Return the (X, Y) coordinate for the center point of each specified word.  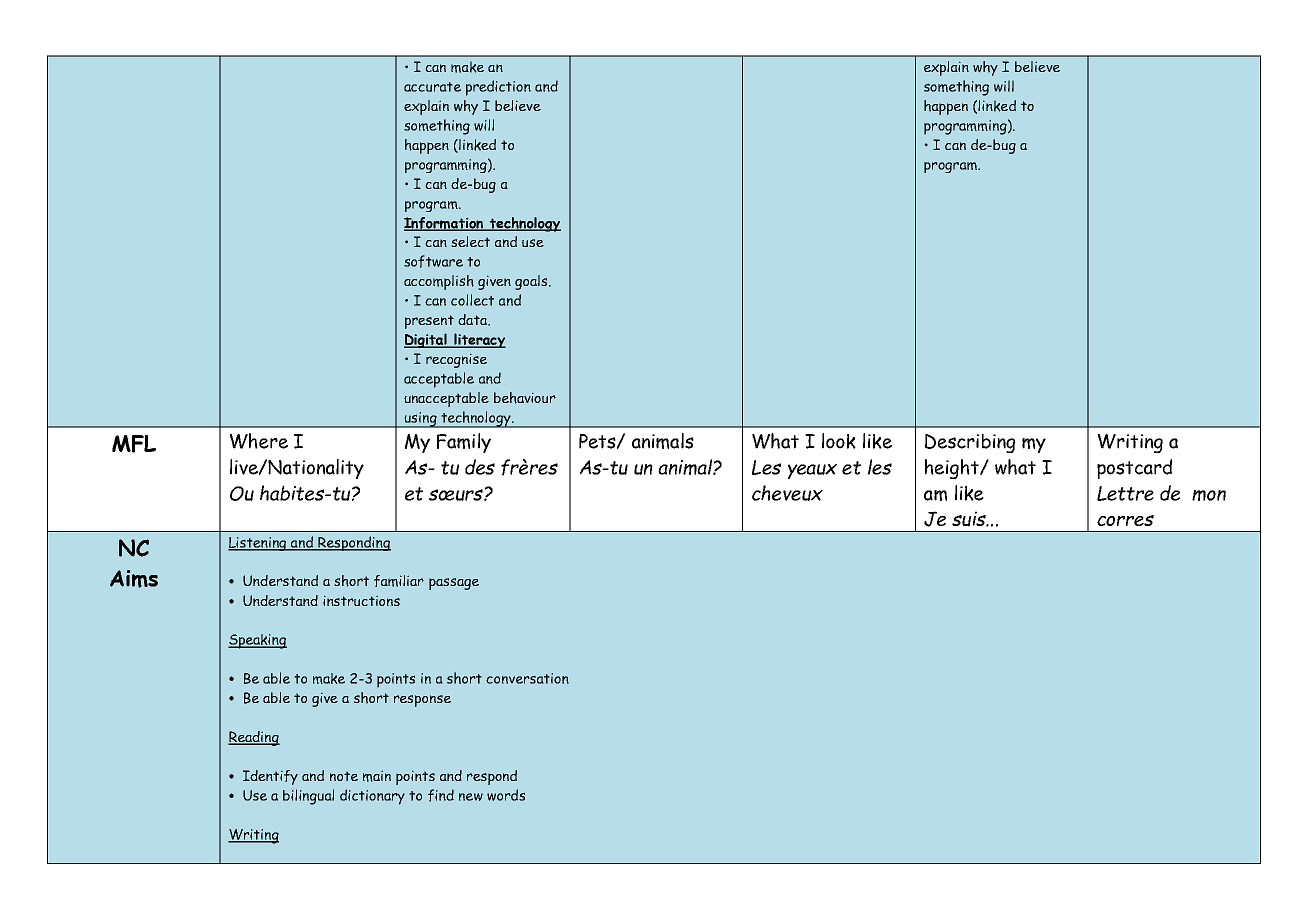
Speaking (257, 641)
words (506, 795)
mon (1209, 495)
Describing (970, 443)
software (433, 261)
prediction (498, 88)
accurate (432, 87)
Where (259, 441)
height (953, 469)
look (839, 441)
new (471, 797)
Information (445, 224)
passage (454, 584)
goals (532, 282)
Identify (270, 777)
